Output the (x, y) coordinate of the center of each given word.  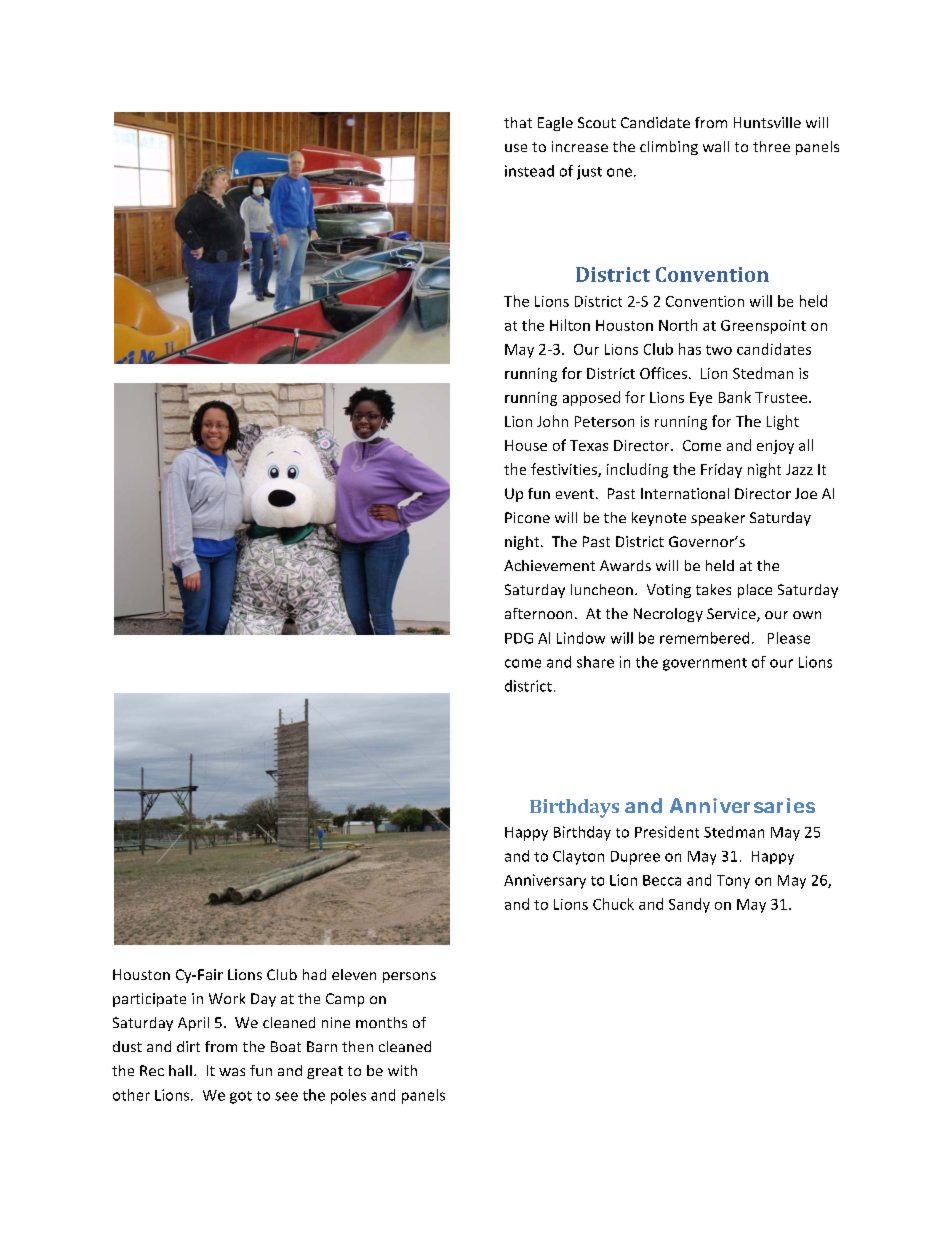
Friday (721, 470)
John (552, 421)
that (518, 122)
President (667, 832)
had (314, 974)
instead (529, 171)
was (232, 1072)
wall (716, 146)
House (526, 445)
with (402, 1070)
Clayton (578, 857)
